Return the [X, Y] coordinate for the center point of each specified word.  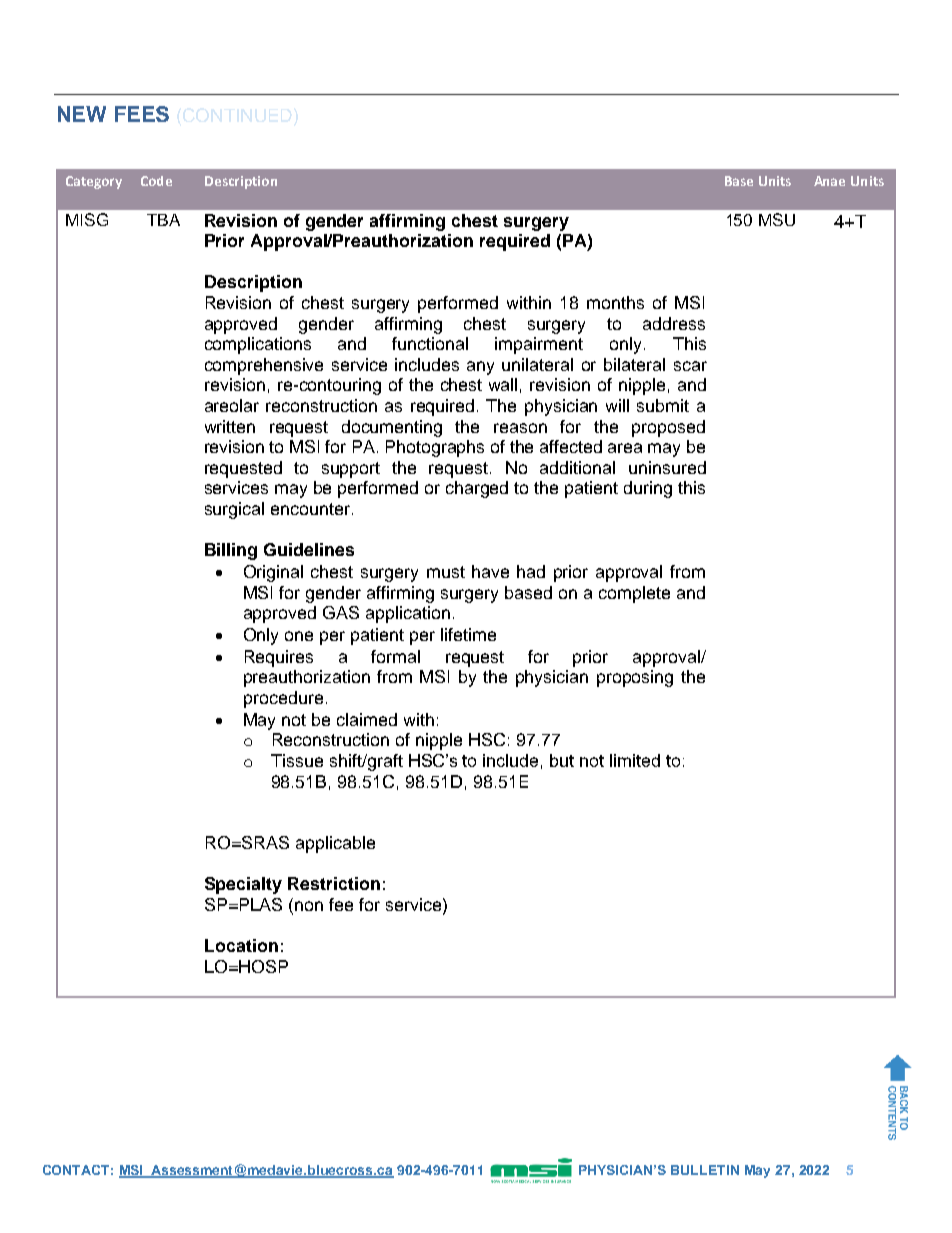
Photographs [435, 448]
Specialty [243, 885]
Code [156, 181]
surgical [234, 510]
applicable [335, 844]
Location [241, 945]
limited [635, 760]
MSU [777, 219]
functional [430, 343]
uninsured [667, 467]
